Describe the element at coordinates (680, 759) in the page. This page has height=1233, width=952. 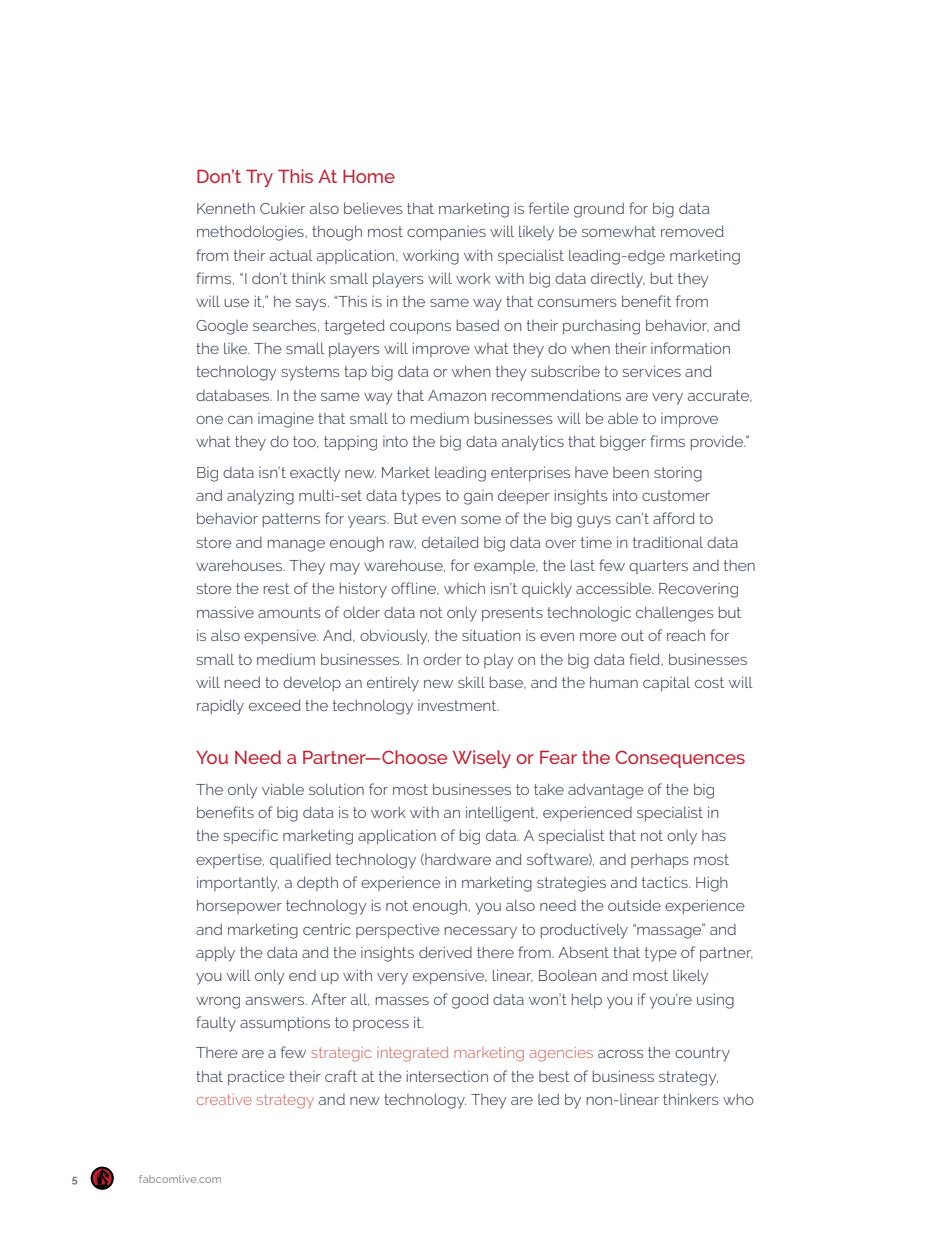
I see `Consequences` at that location.
